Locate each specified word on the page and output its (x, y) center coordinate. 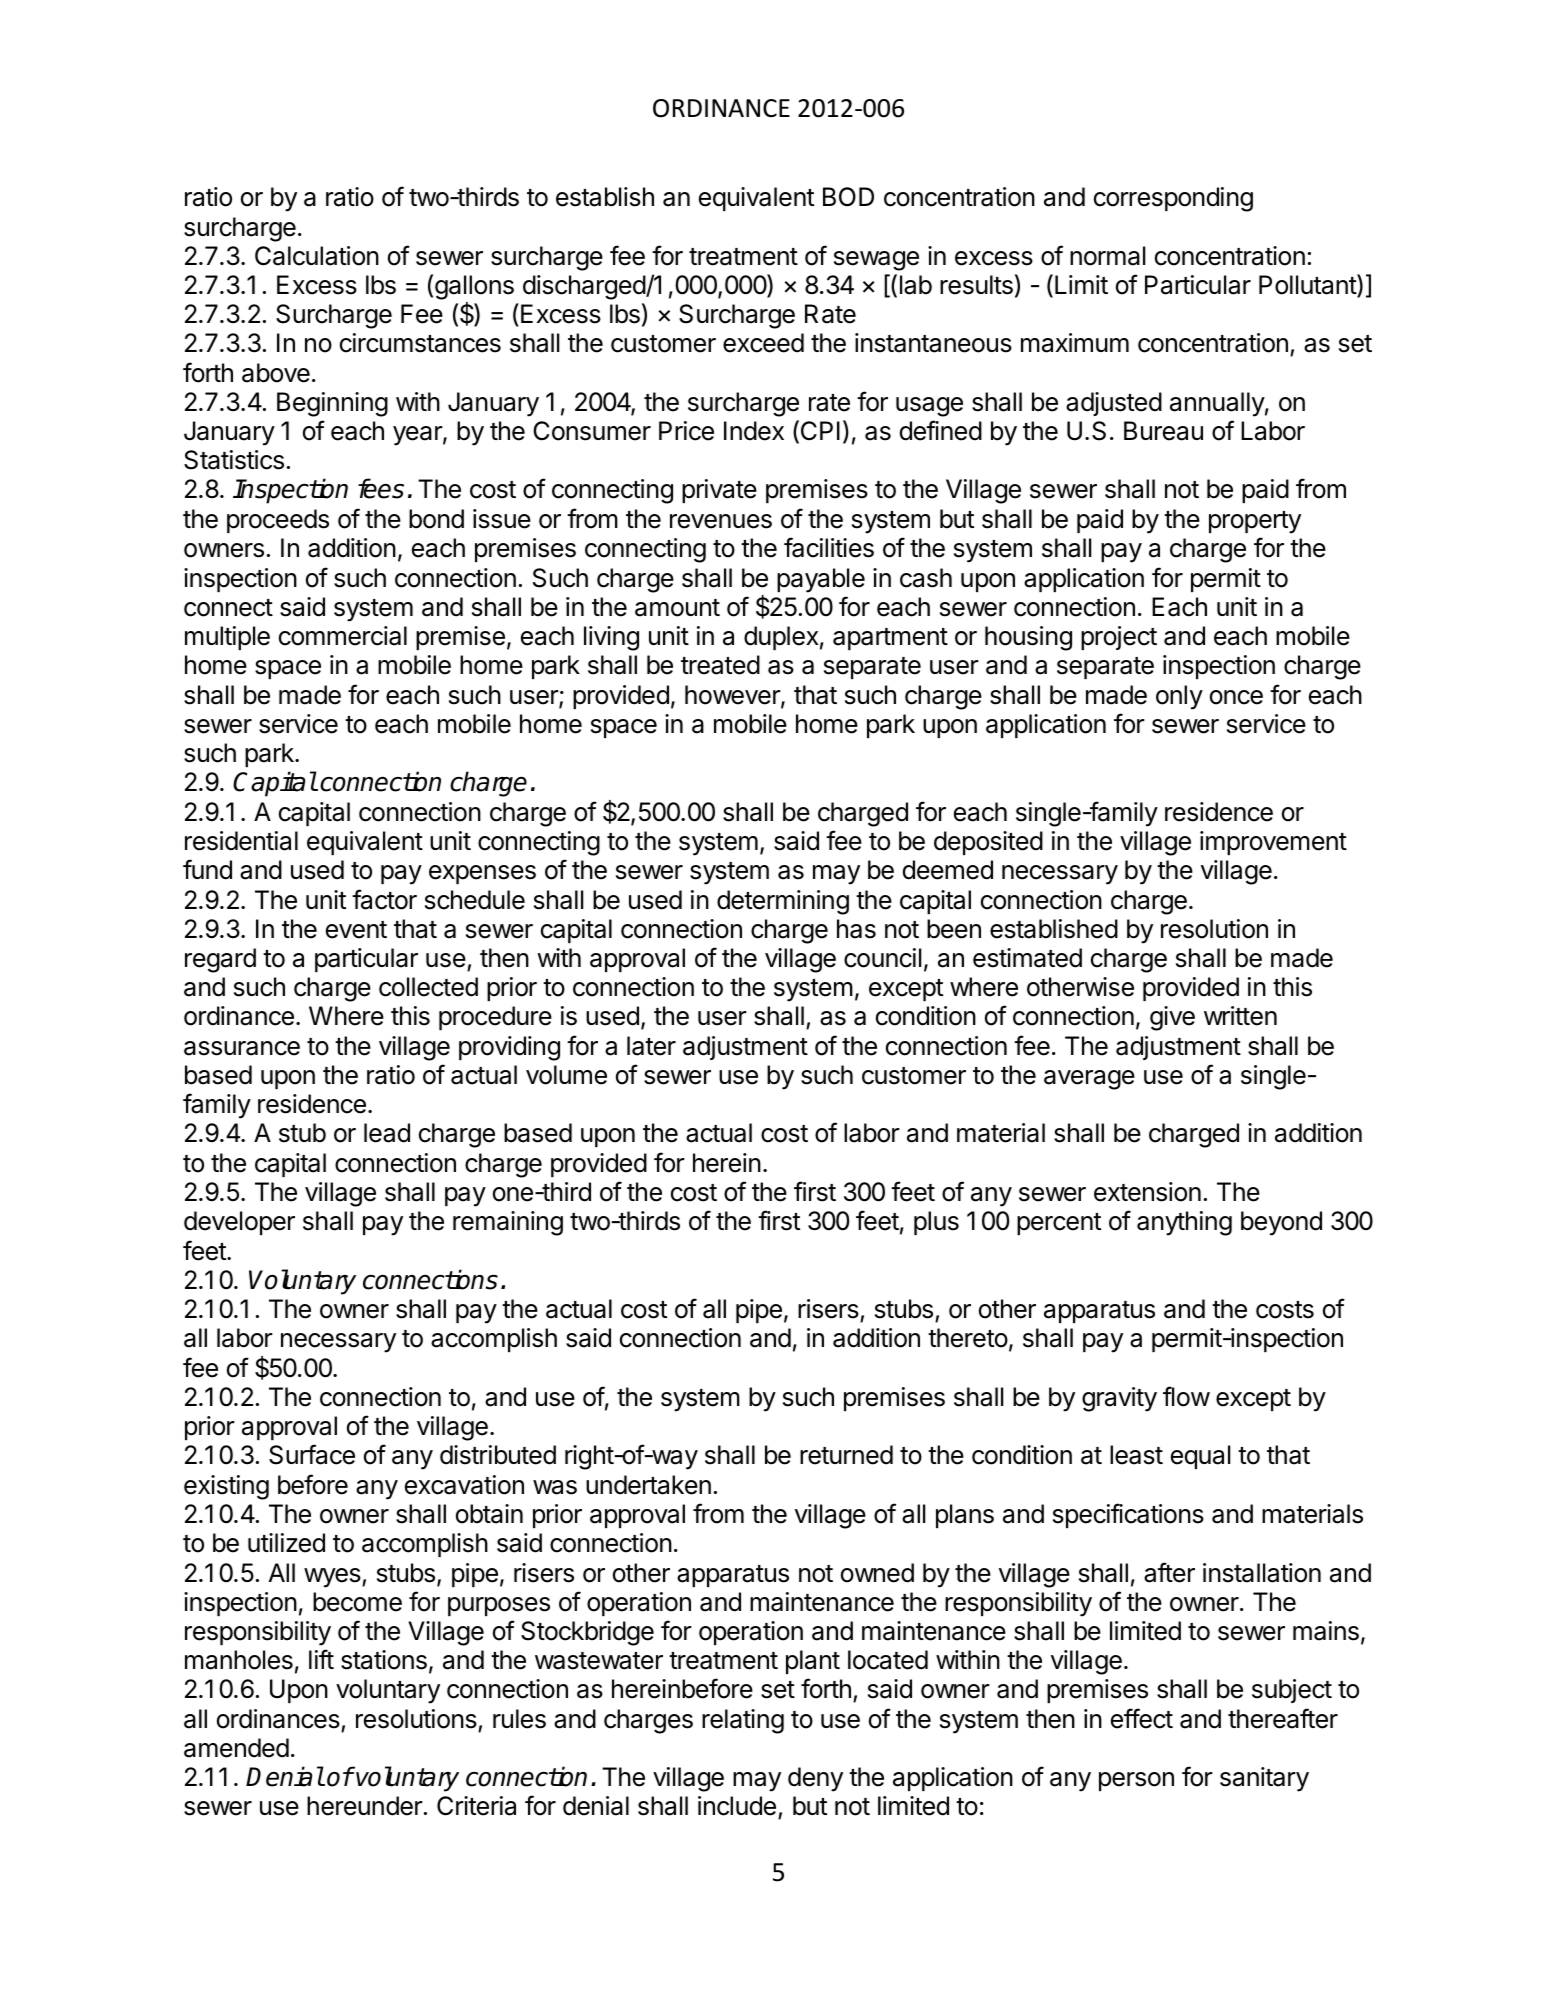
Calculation (317, 256)
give (1172, 1018)
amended (236, 1748)
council (882, 958)
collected (428, 987)
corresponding (1173, 199)
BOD (848, 197)
